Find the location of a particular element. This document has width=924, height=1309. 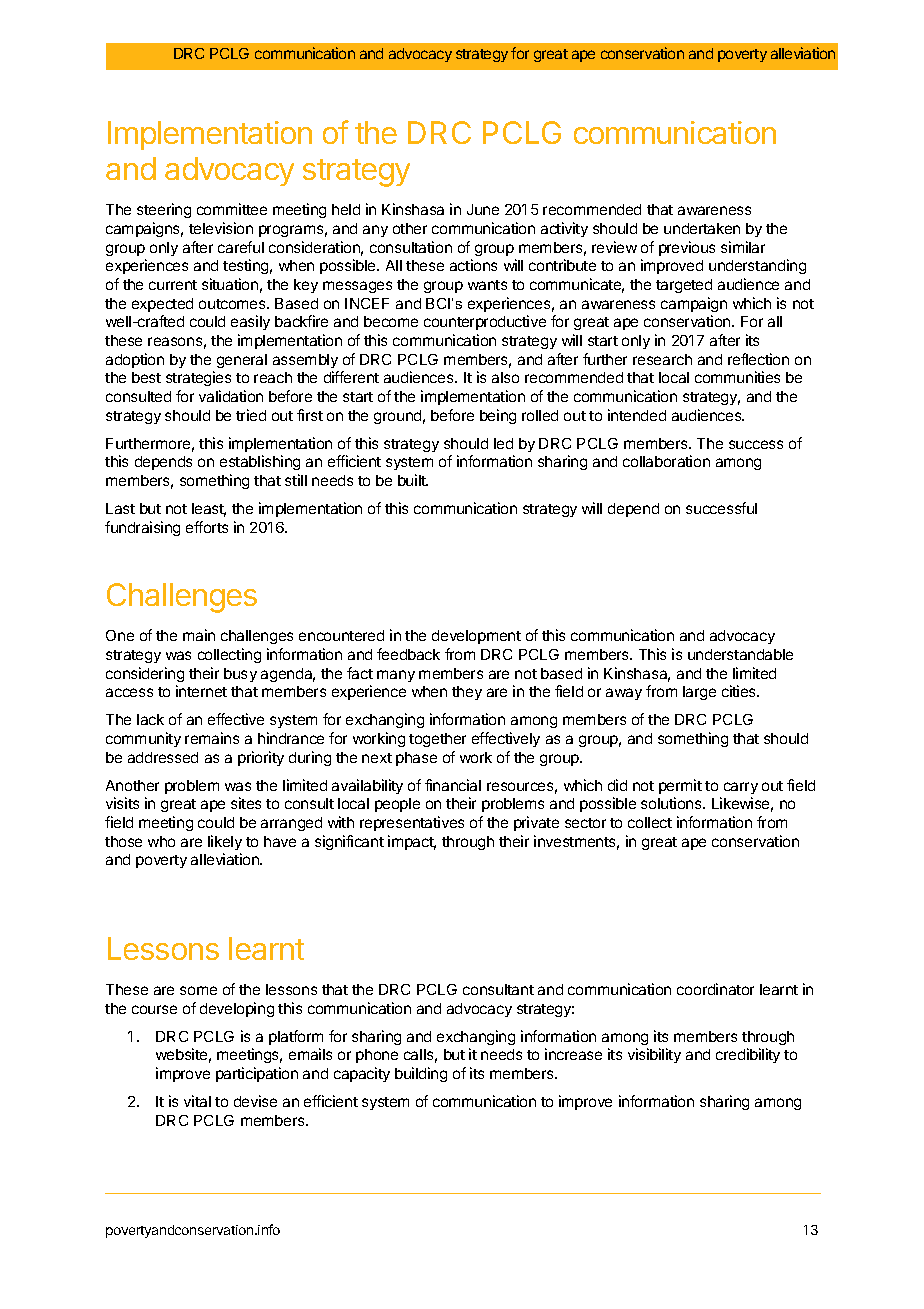

likely is located at coordinates (225, 842).
